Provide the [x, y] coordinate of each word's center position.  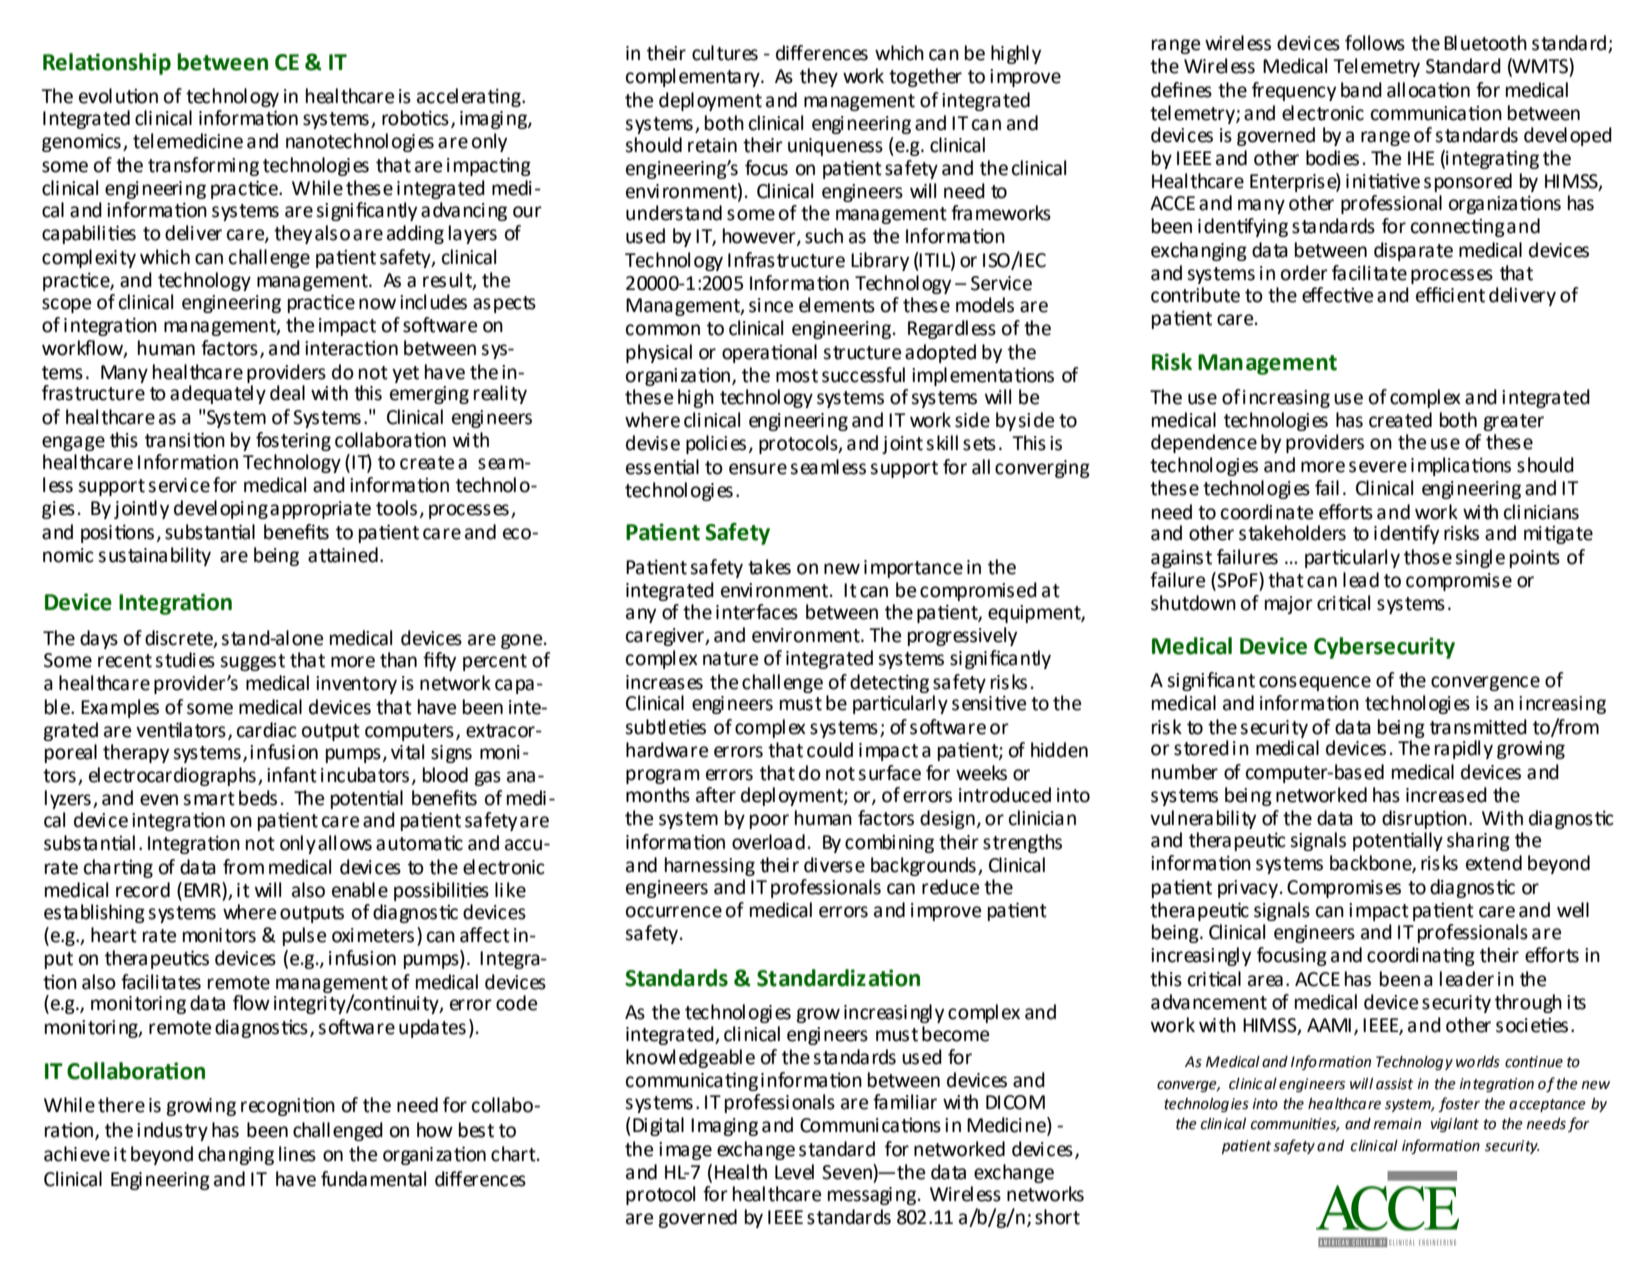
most [797, 376]
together [925, 77]
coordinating [1421, 956]
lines [297, 1154]
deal [287, 393]
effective [1337, 295]
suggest [252, 662]
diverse [834, 865]
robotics [415, 118]
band [1361, 90]
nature [730, 659]
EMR [203, 889]
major [1289, 605]
